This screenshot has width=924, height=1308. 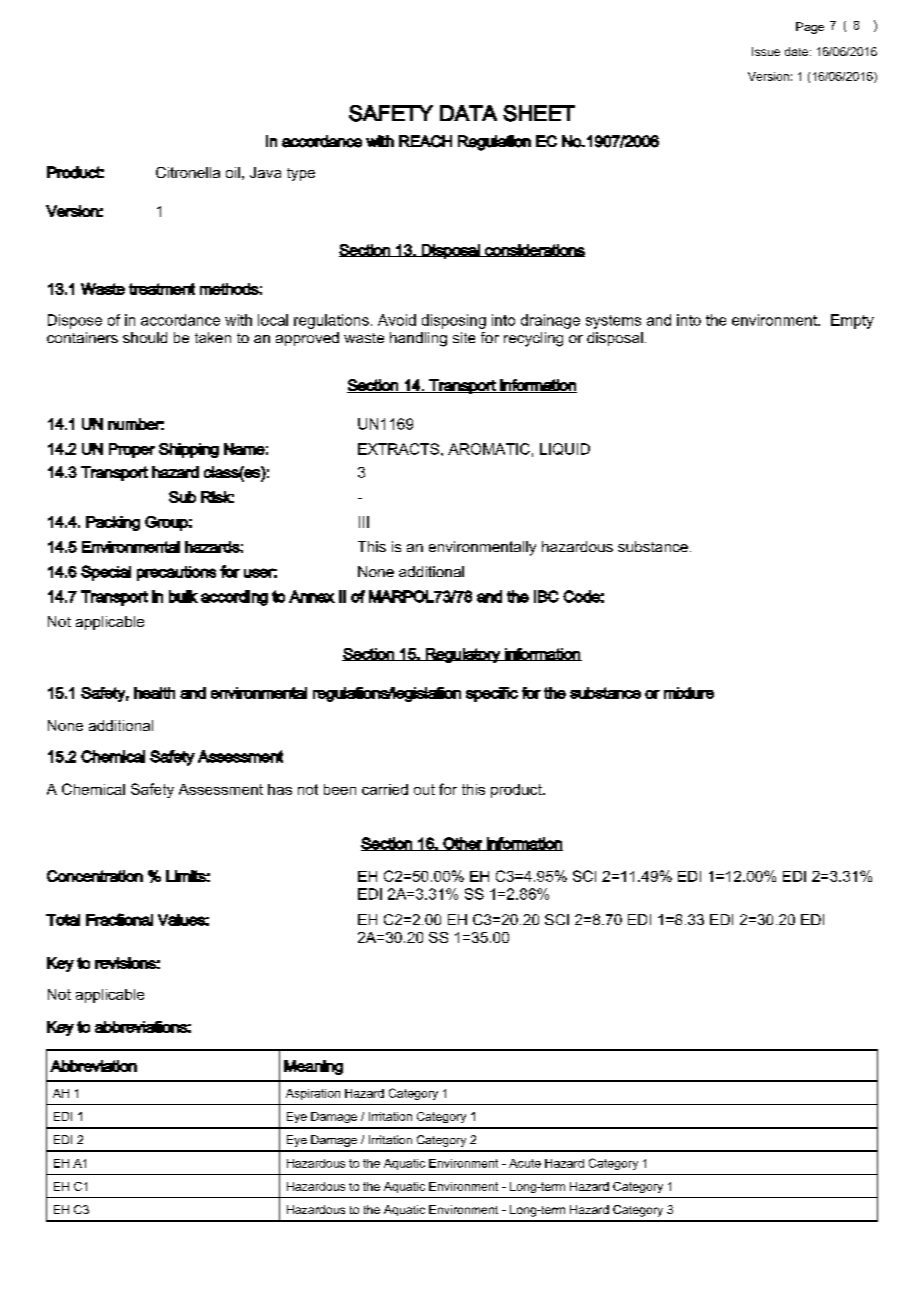 What do you see at coordinates (463, 655) in the screenshot?
I see `Regulatory` at bounding box center [463, 655].
